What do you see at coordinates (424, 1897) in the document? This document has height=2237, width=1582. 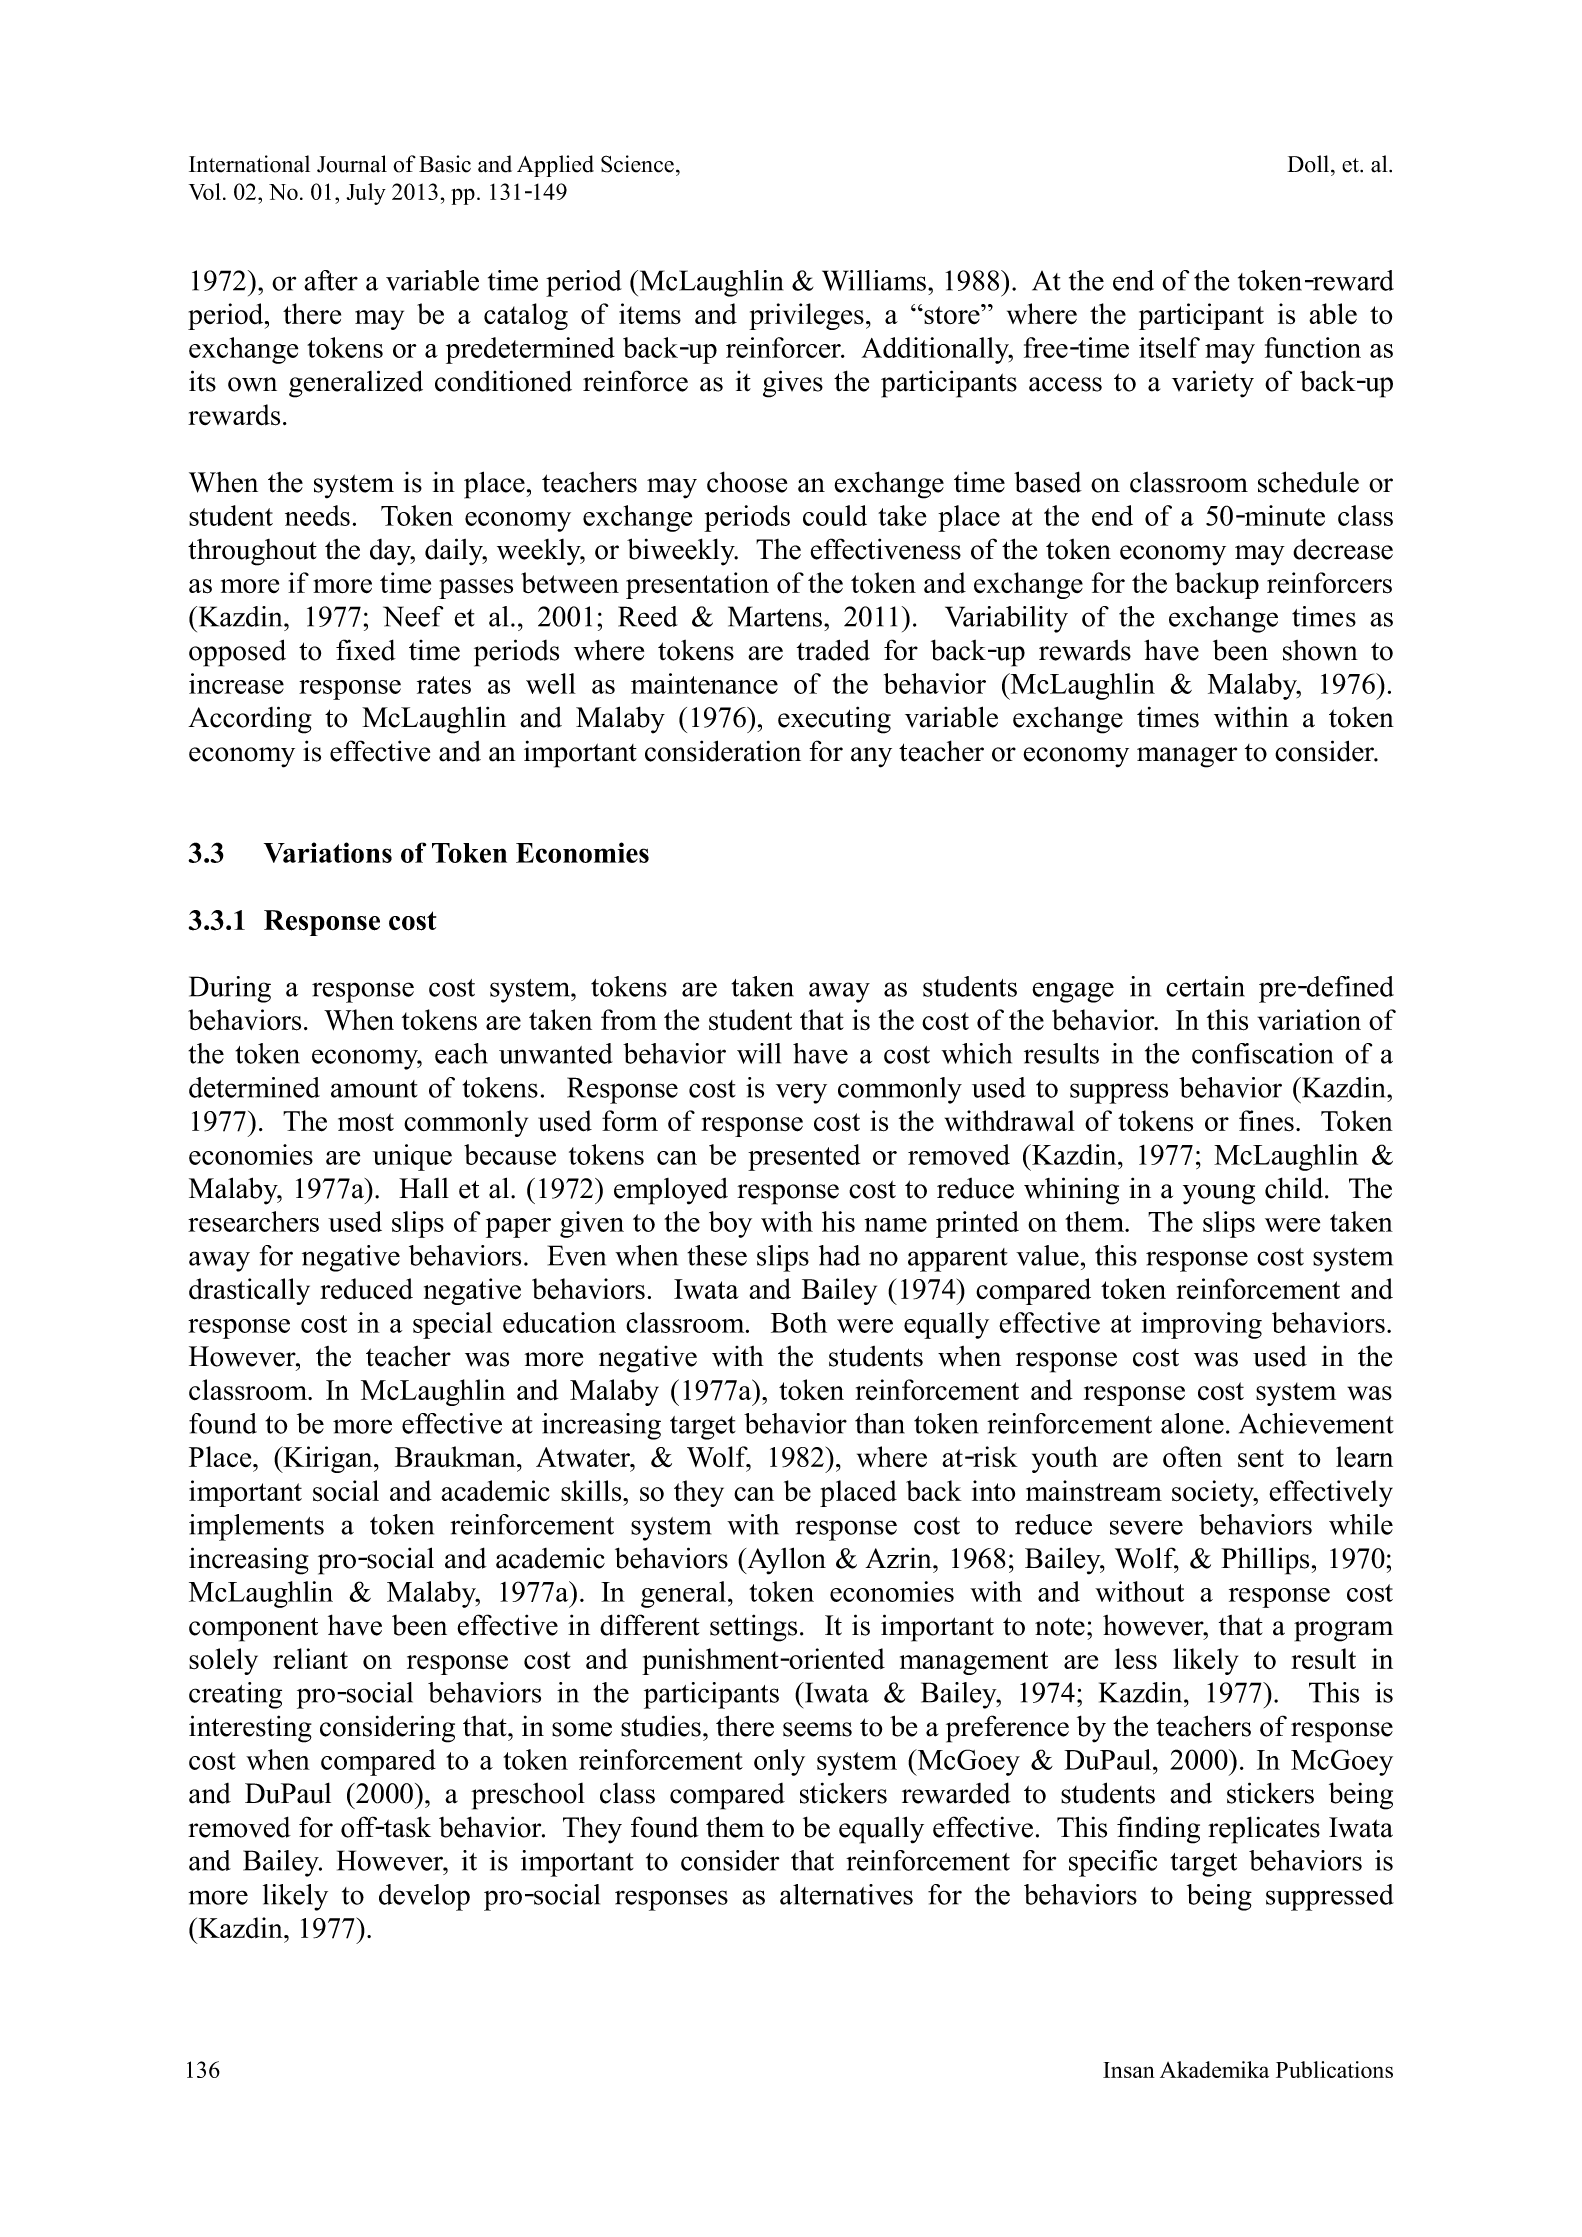 I see `develop` at bounding box center [424, 1897].
